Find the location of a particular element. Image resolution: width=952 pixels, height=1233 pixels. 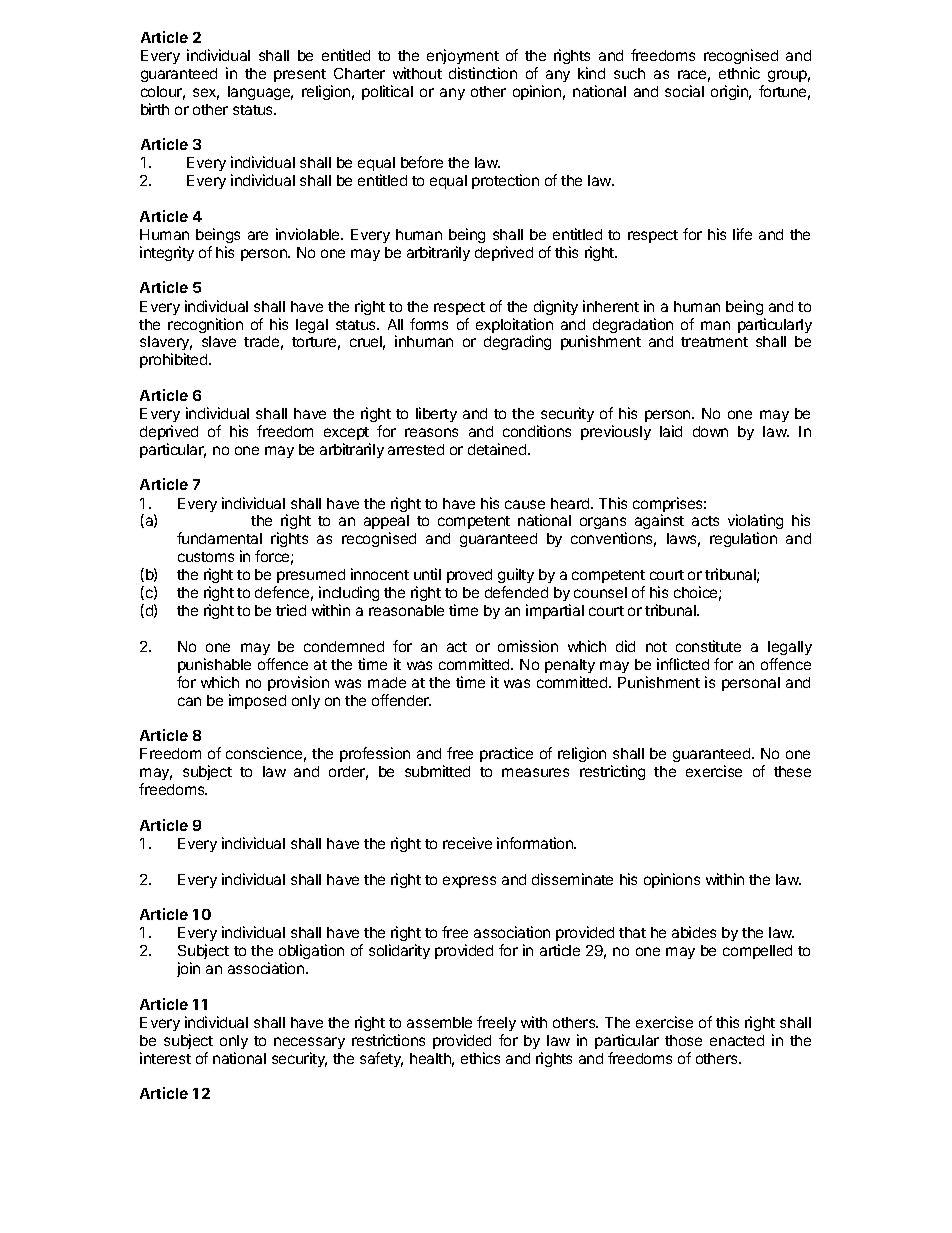

proved is located at coordinates (469, 576).
